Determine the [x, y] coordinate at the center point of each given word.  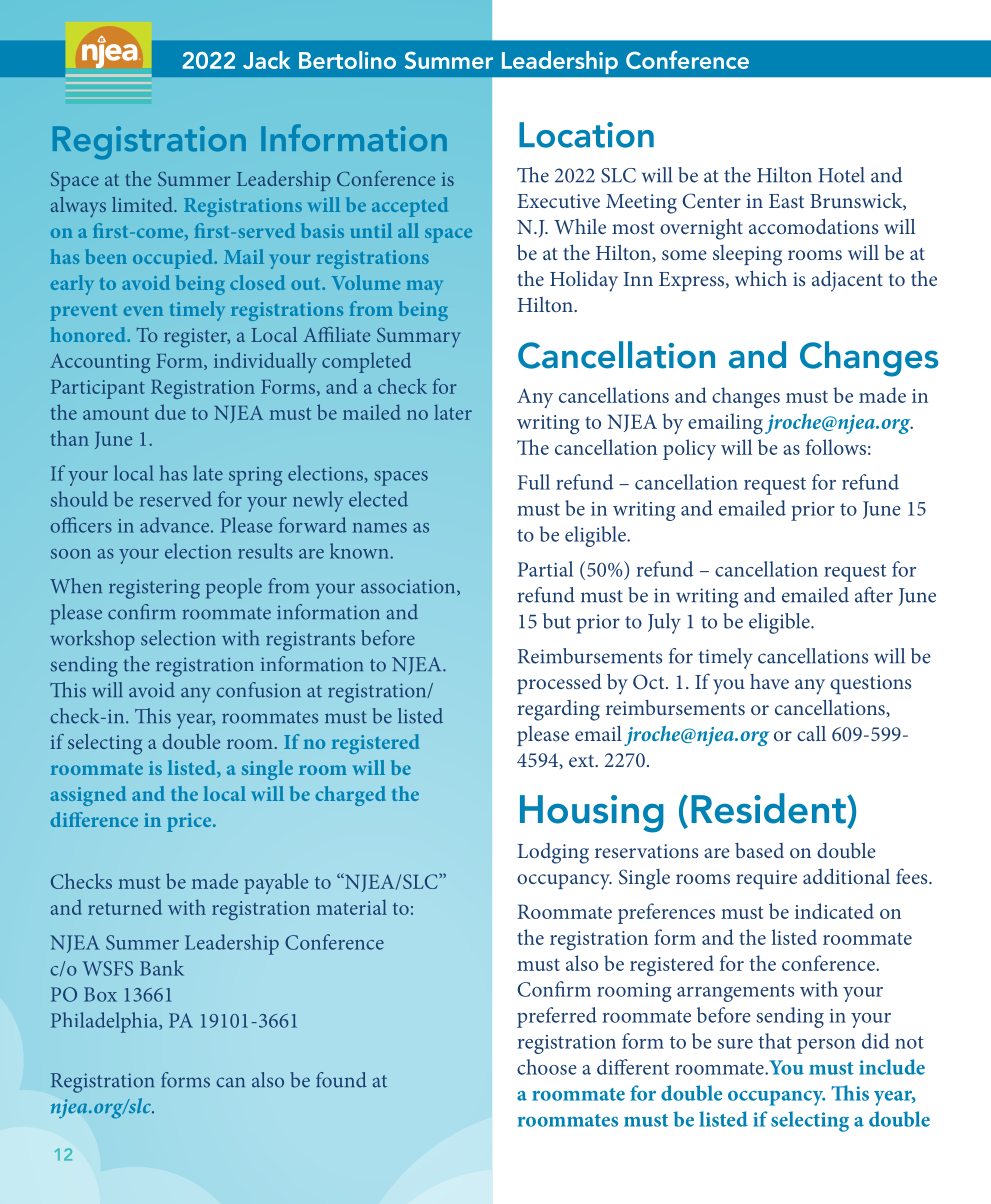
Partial [545, 569]
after [874, 595]
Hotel [841, 175]
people [234, 588]
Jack [266, 60]
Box [100, 994]
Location [586, 135]
